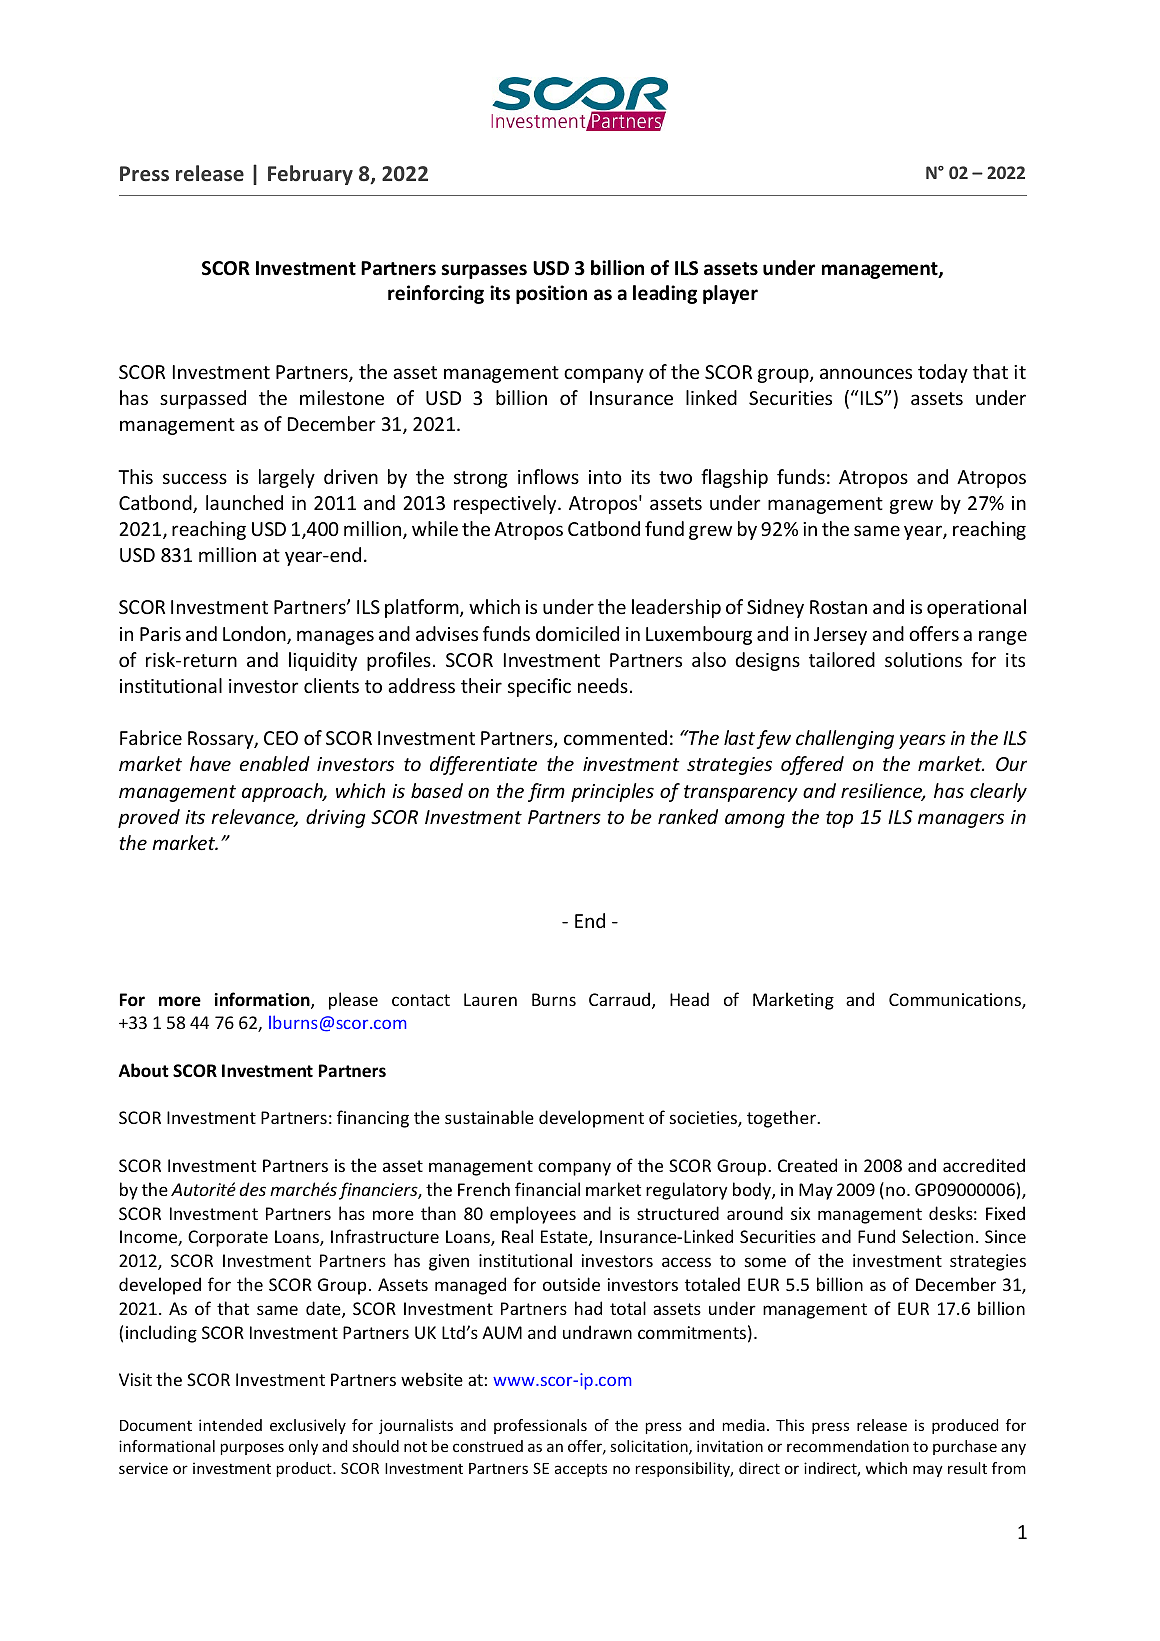  I want to click on recommendation, so click(848, 1446).
